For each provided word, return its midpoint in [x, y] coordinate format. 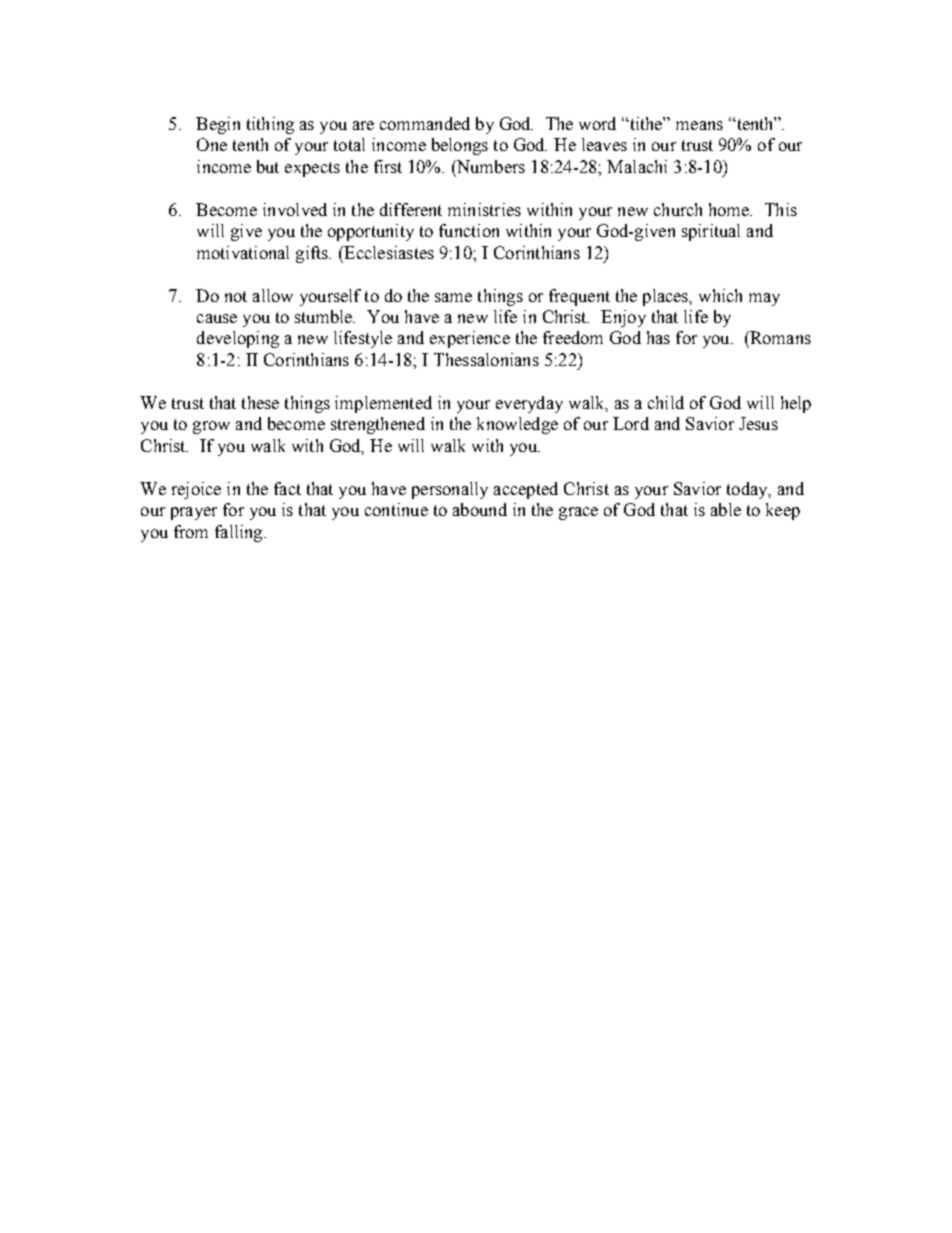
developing [238, 339]
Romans [779, 337]
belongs [460, 146]
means [699, 125]
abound [480, 509]
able [726, 509]
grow [211, 427]
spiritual [711, 232]
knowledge [517, 425]
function [469, 230]
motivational [243, 252]
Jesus [758, 423]
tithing [270, 125]
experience [470, 339]
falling [240, 533]
